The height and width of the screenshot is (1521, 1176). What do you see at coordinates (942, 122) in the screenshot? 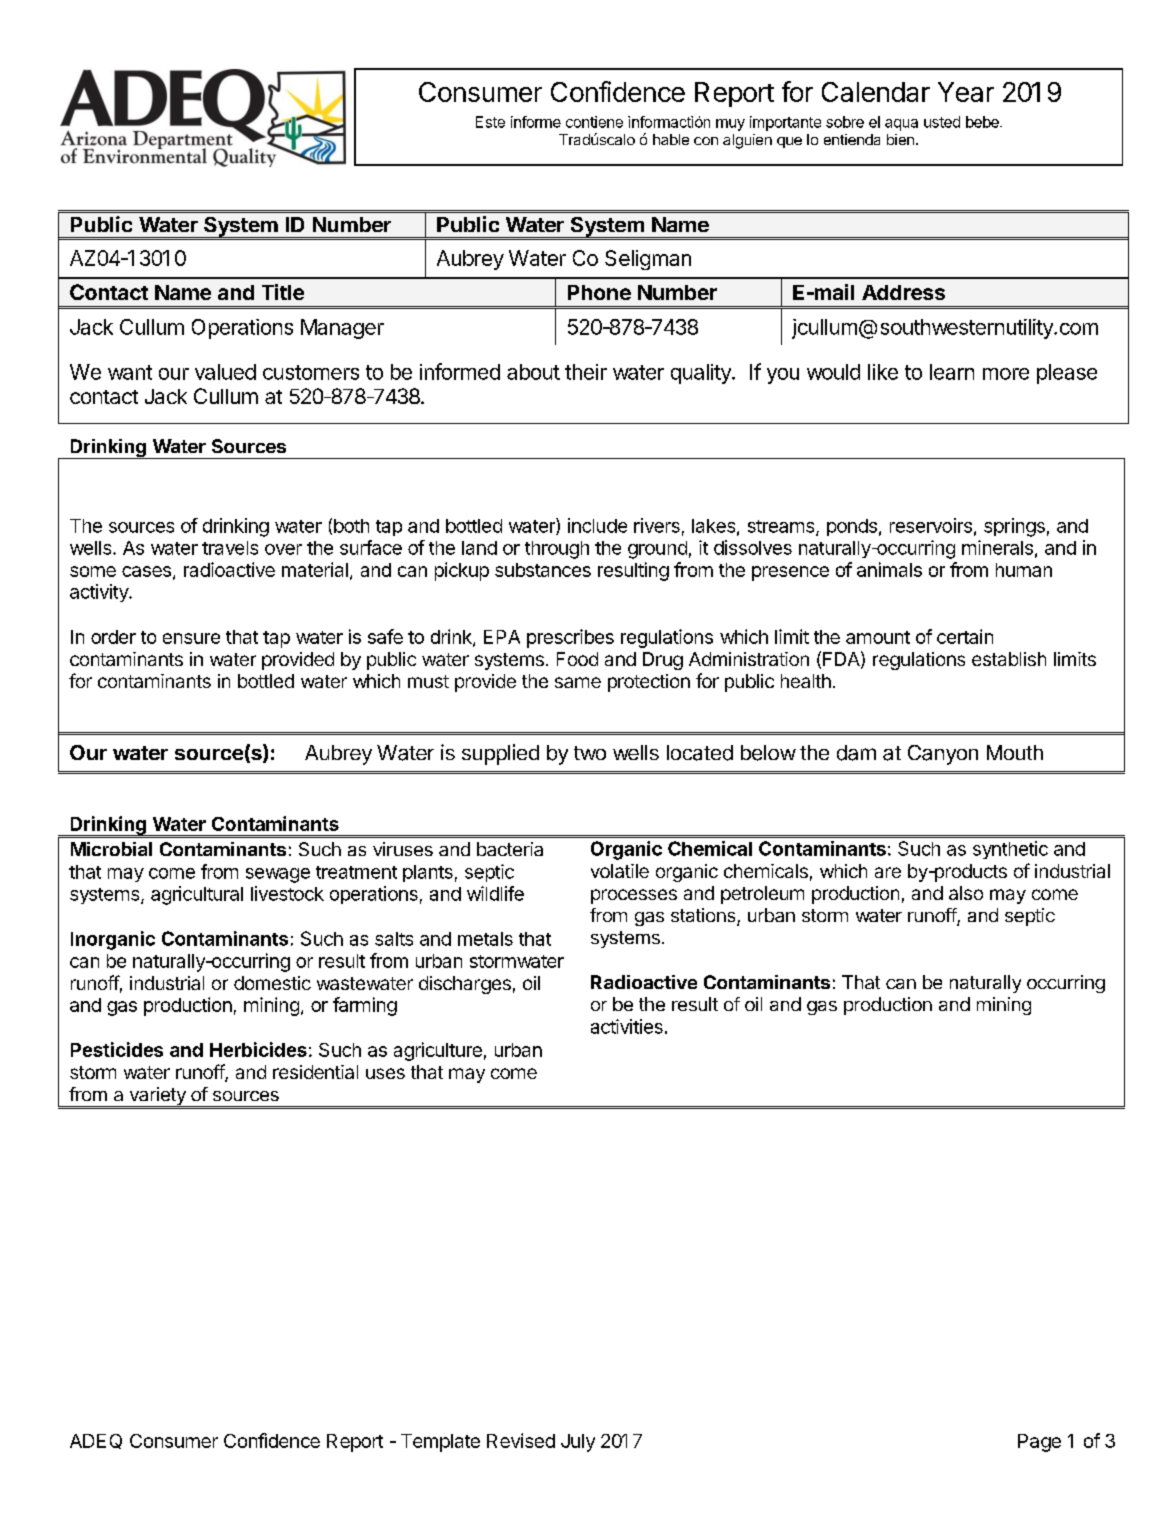
I see `usted` at bounding box center [942, 122].
